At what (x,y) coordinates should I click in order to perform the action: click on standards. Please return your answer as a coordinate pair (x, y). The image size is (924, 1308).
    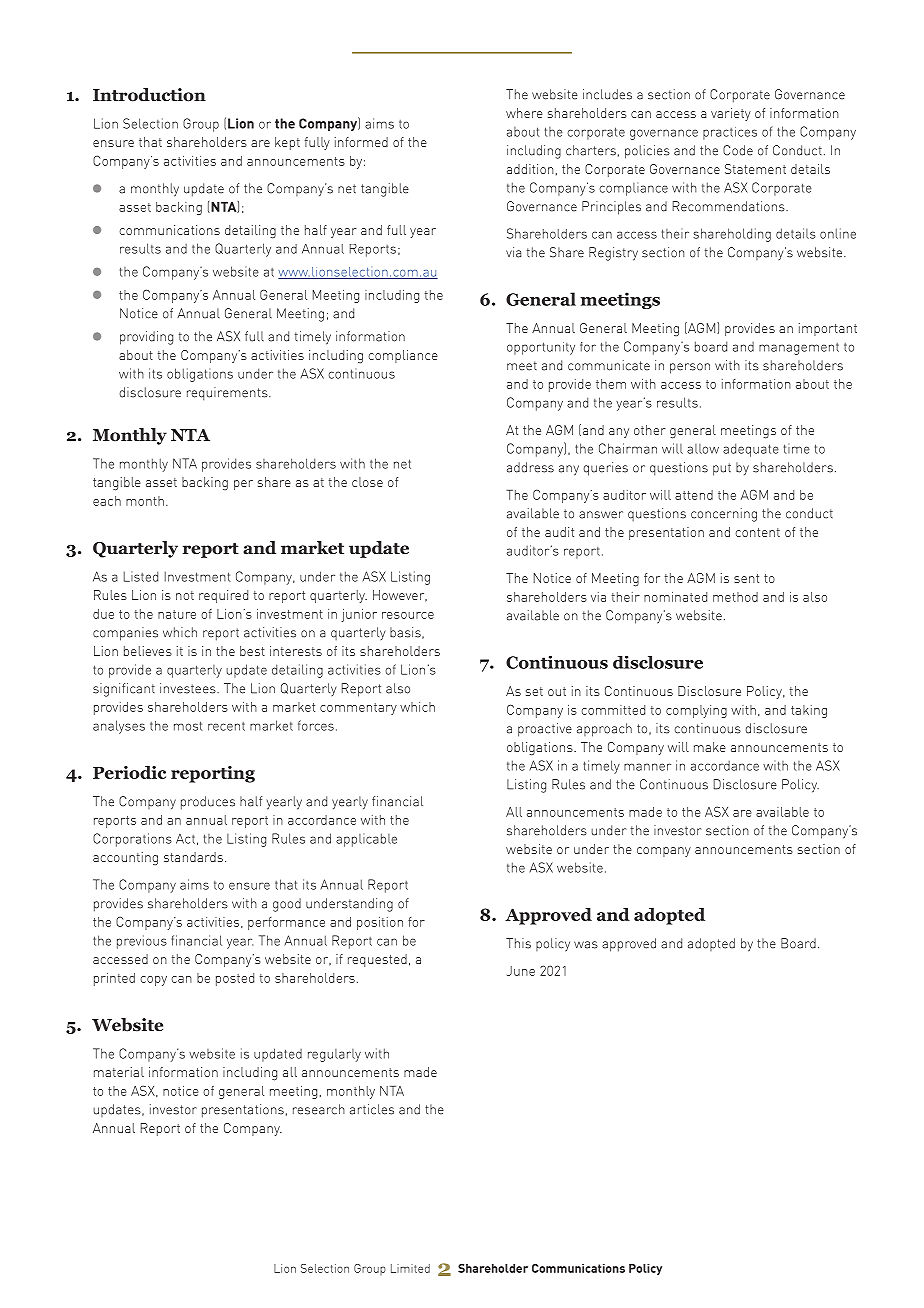
    Looking at the image, I should click on (193, 857).
